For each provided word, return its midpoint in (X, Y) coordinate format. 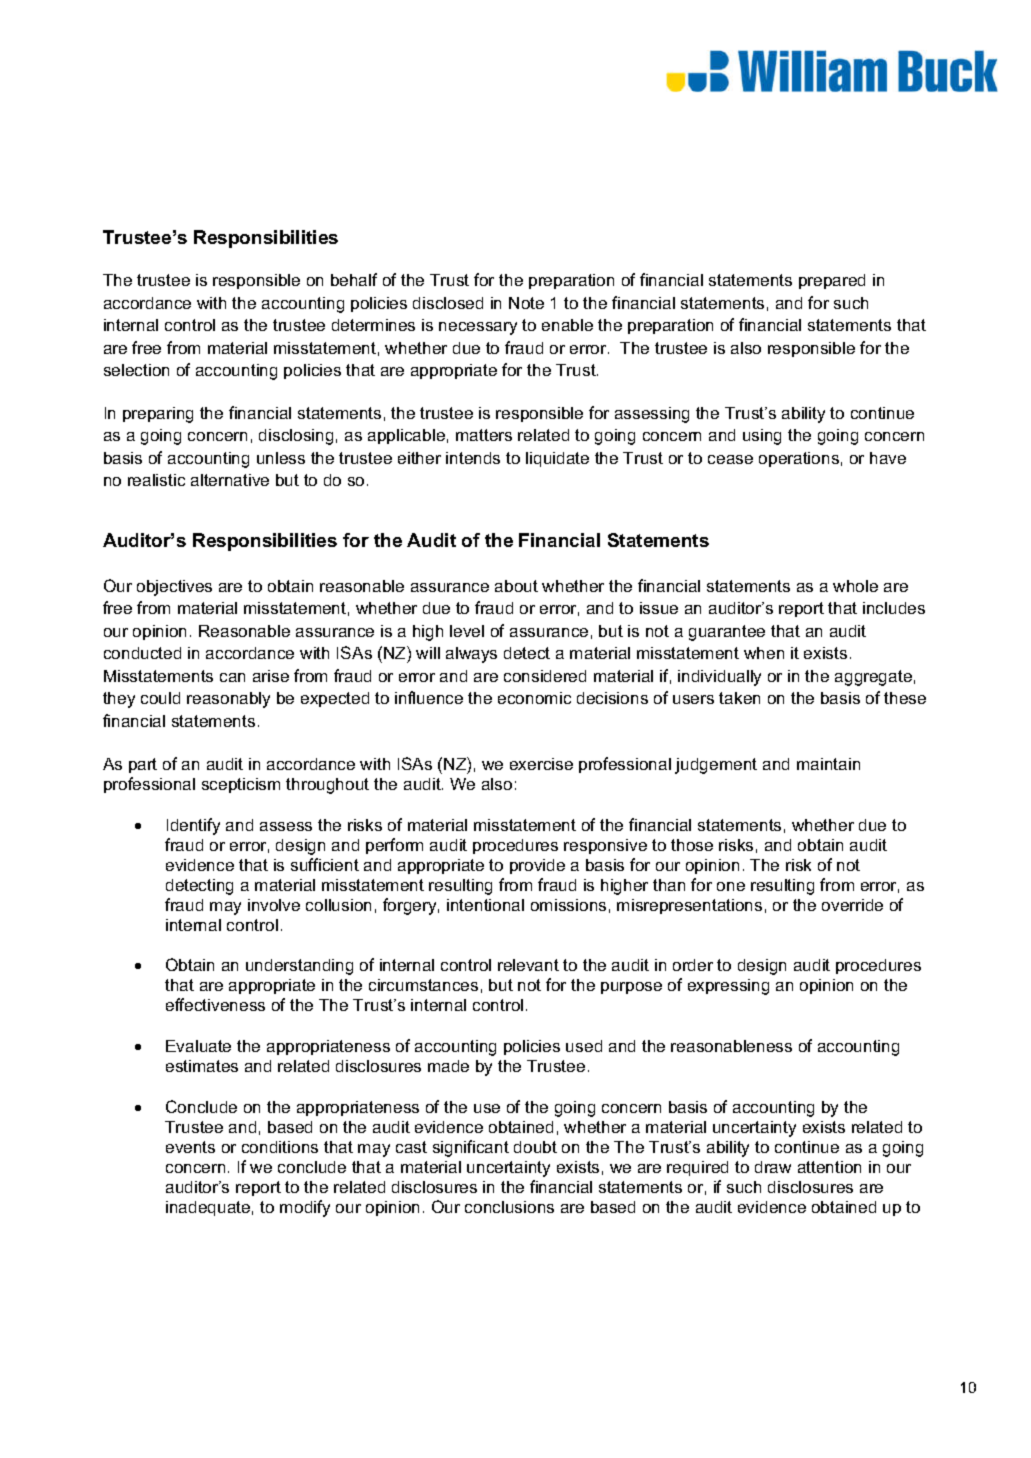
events (190, 1147)
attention (829, 1167)
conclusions (509, 1207)
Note (526, 303)
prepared (832, 281)
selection (136, 370)
